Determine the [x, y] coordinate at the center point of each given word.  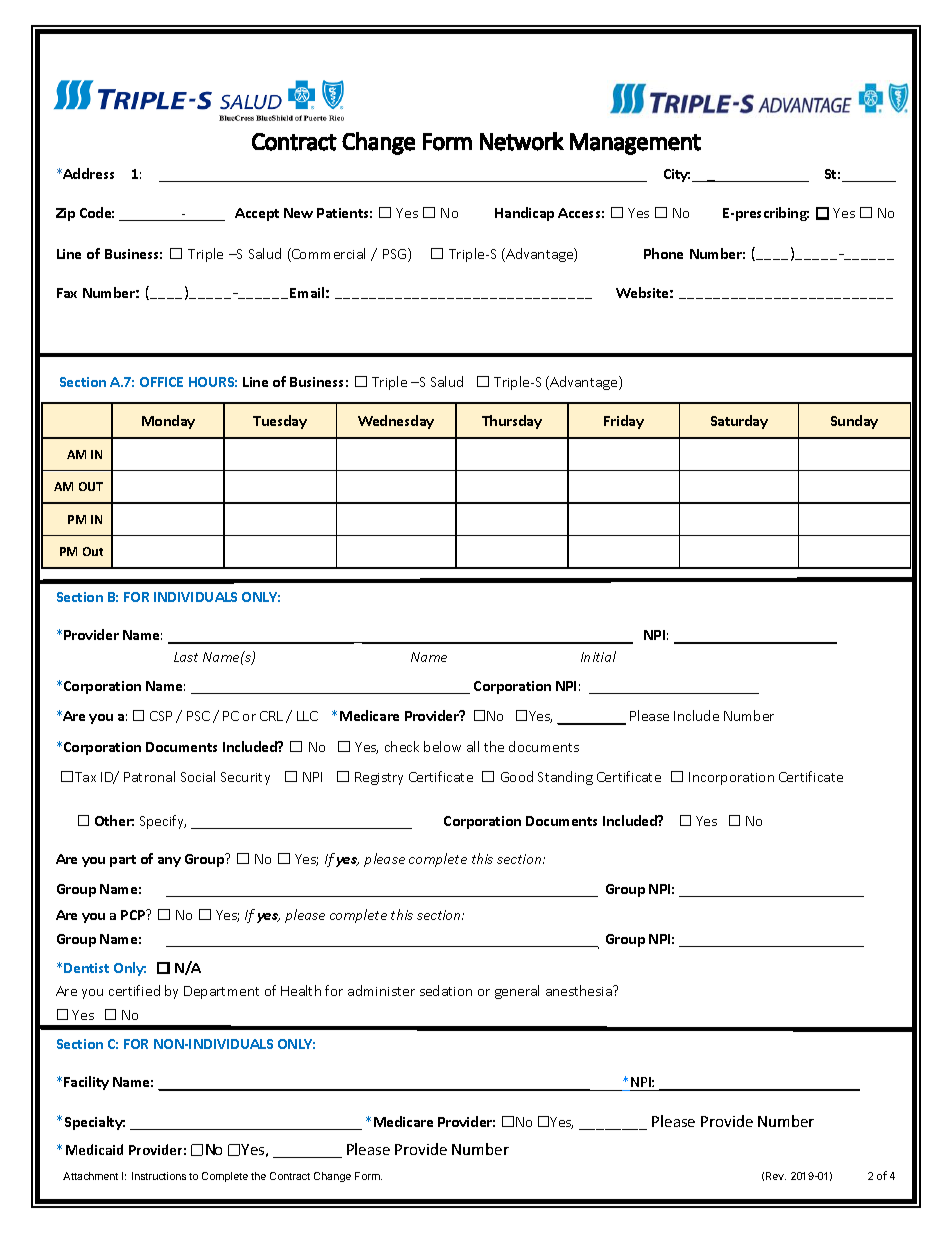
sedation [446, 990]
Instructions [159, 1176]
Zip [65, 214]
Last [186, 657]
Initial [598, 656]
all [473, 746]
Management [635, 144]
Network [522, 141]
